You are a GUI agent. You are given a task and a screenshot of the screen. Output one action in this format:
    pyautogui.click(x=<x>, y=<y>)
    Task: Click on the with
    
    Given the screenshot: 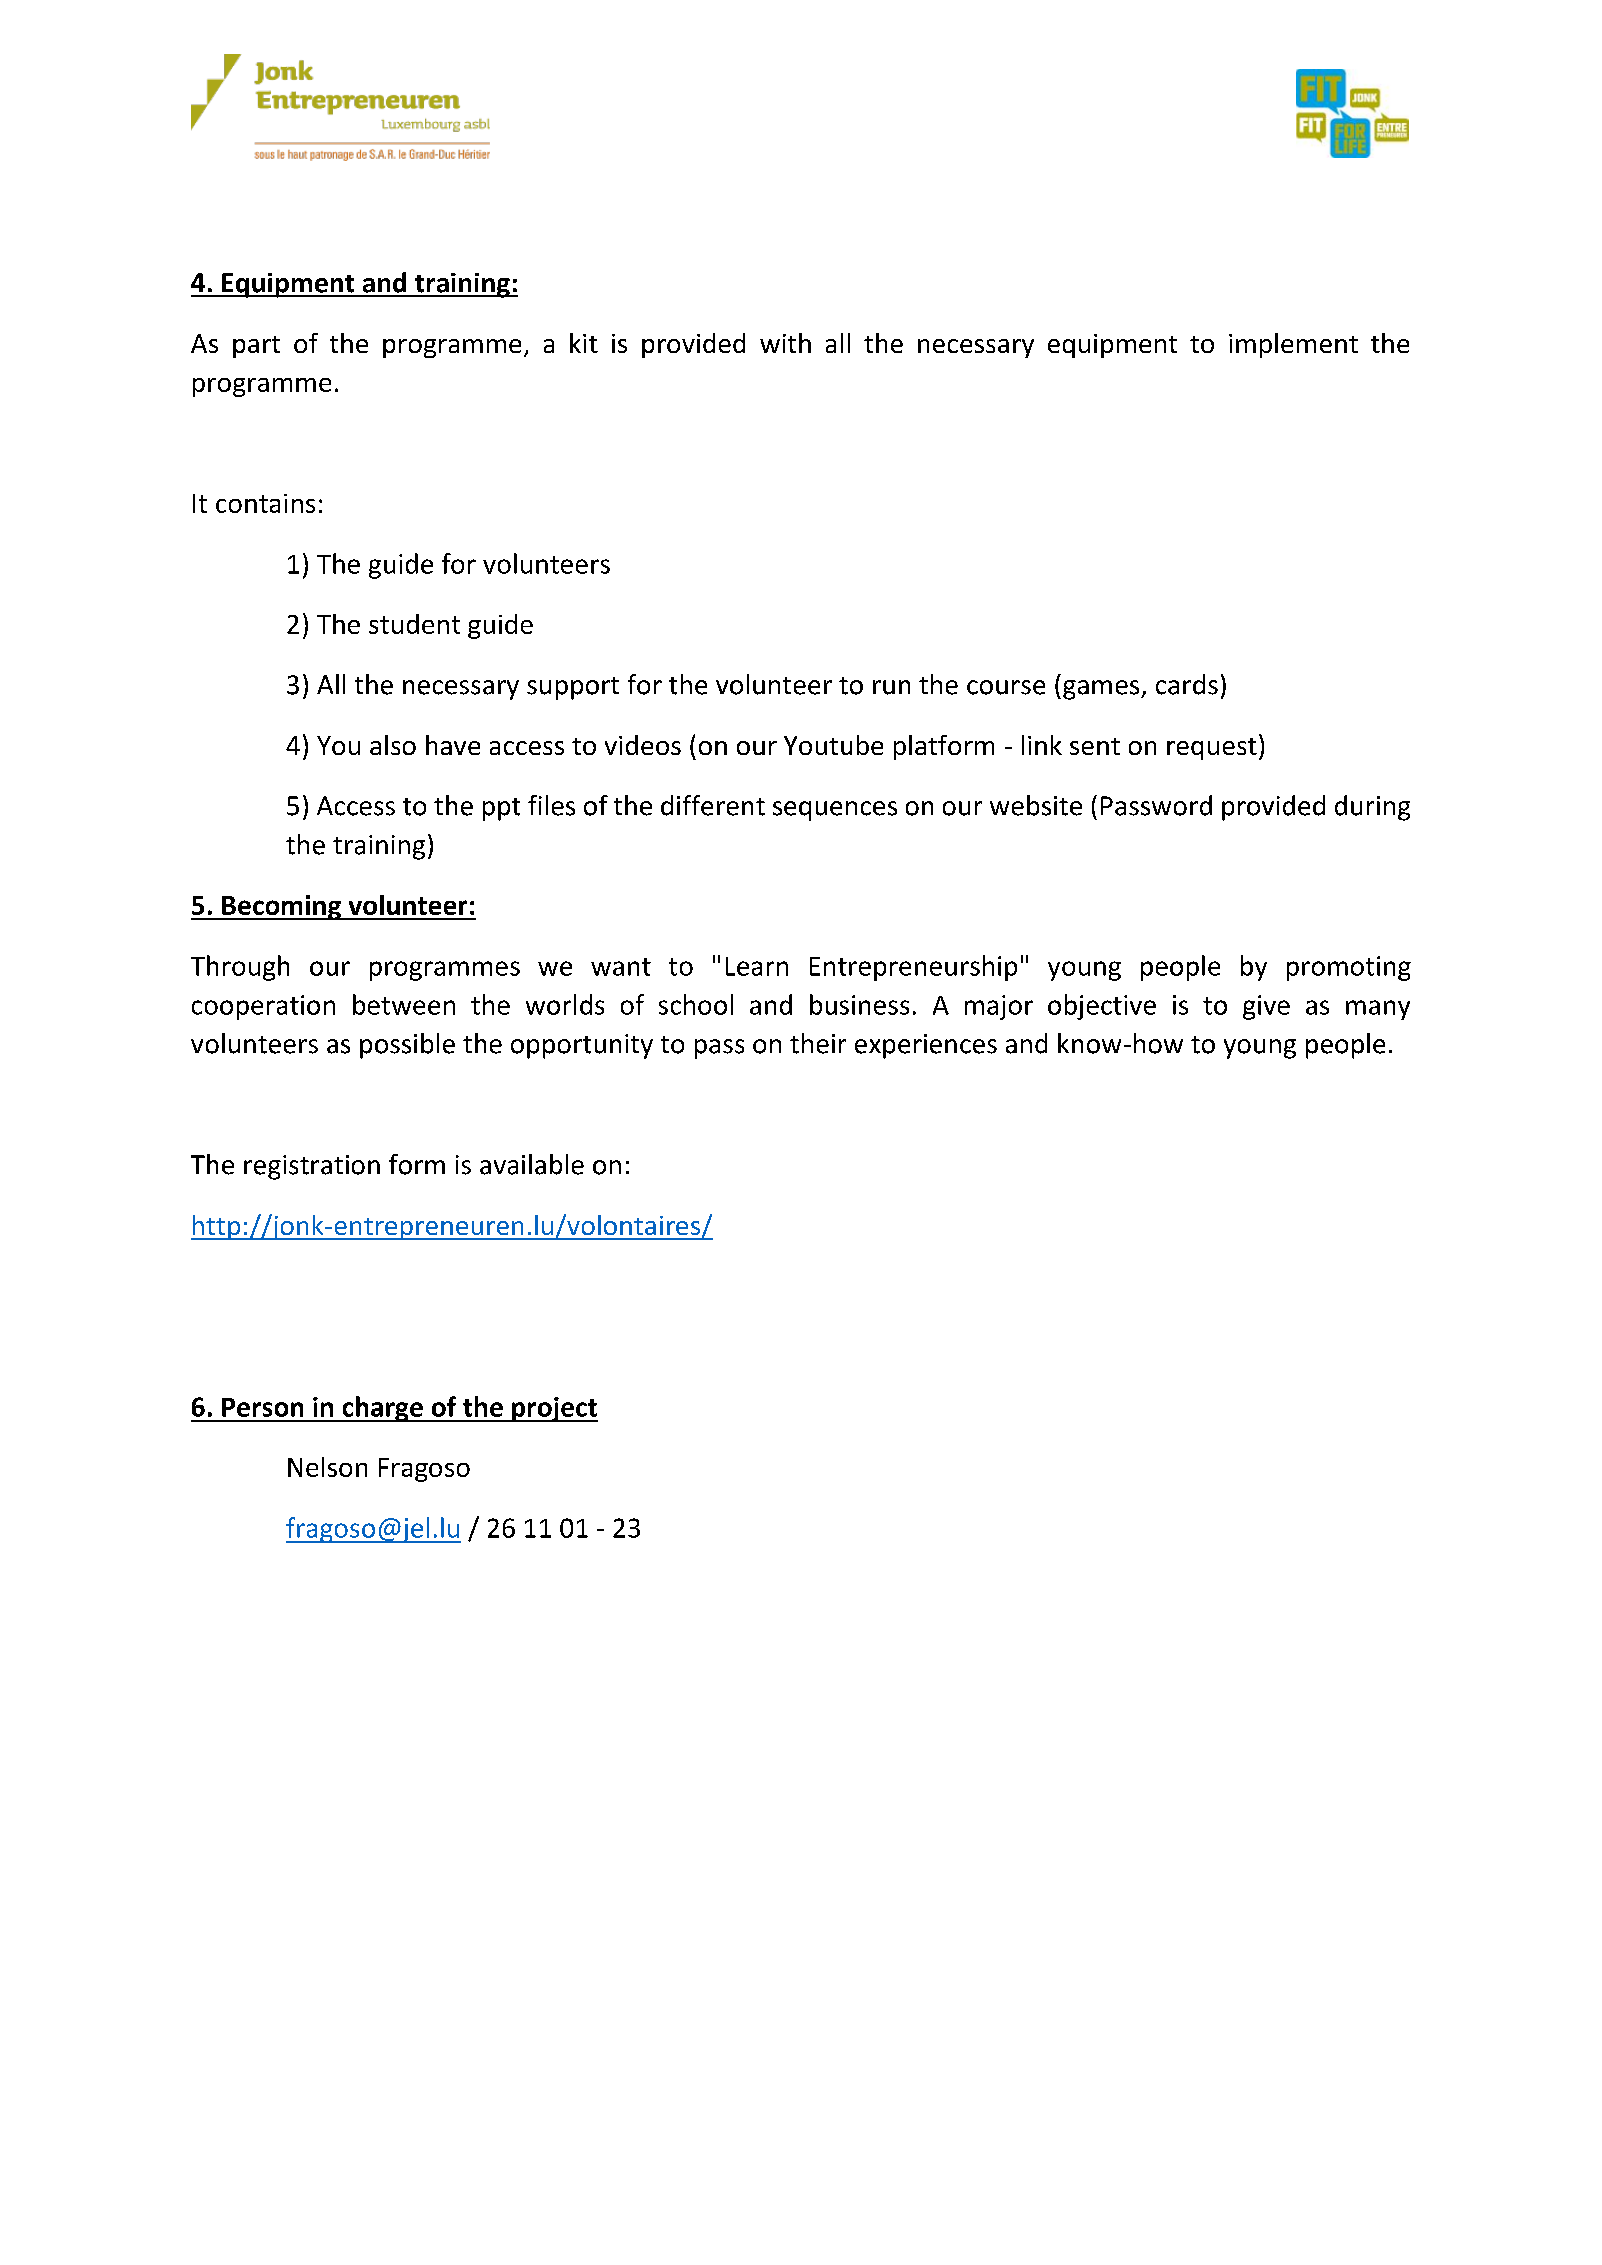 What is the action you would take?
    pyautogui.click(x=785, y=343)
